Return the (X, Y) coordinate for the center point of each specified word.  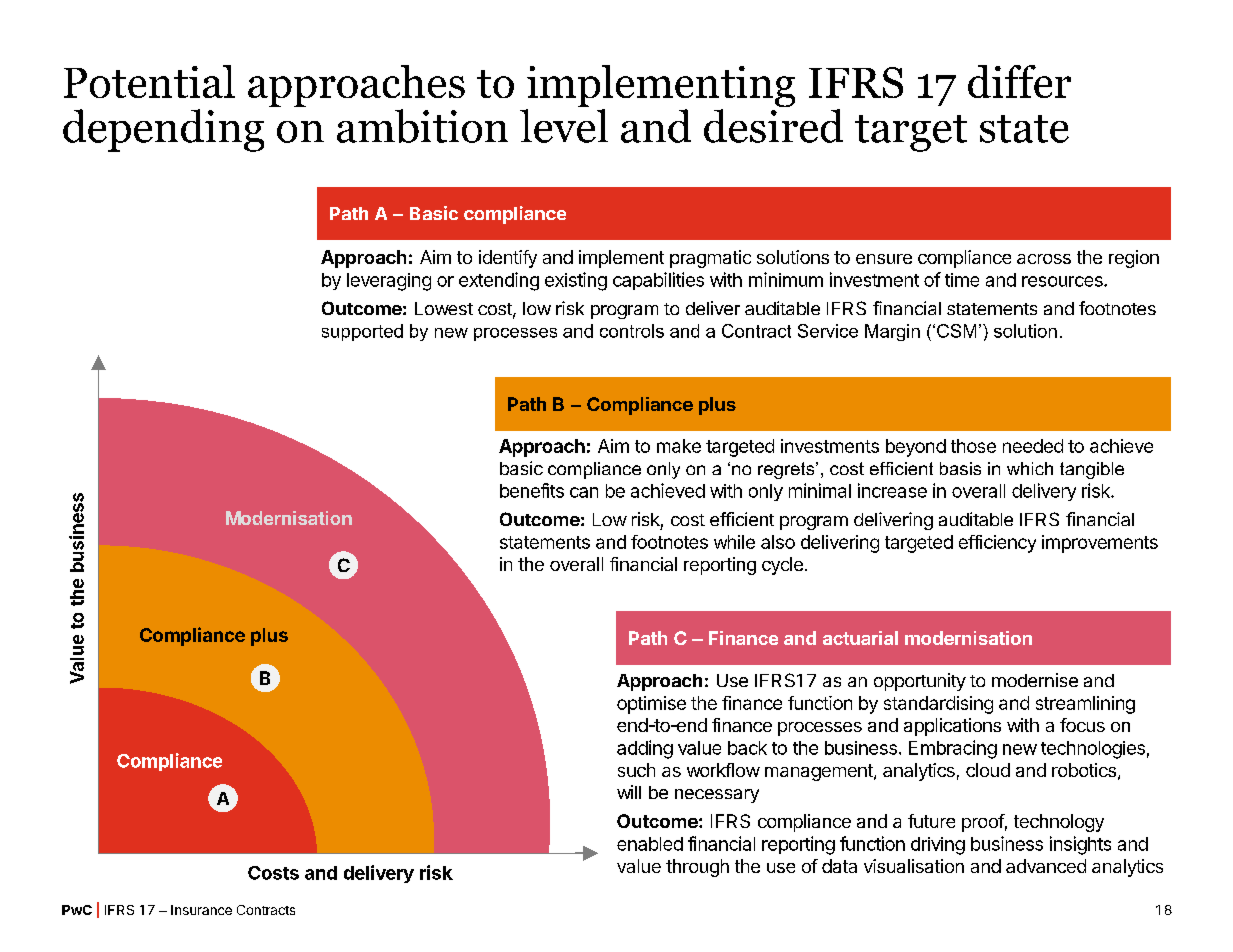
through (697, 868)
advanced (1046, 866)
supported (362, 332)
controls (632, 331)
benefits (532, 490)
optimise (651, 705)
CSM (956, 331)
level (564, 126)
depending (163, 130)
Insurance (201, 910)
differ (1019, 81)
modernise (1035, 680)
